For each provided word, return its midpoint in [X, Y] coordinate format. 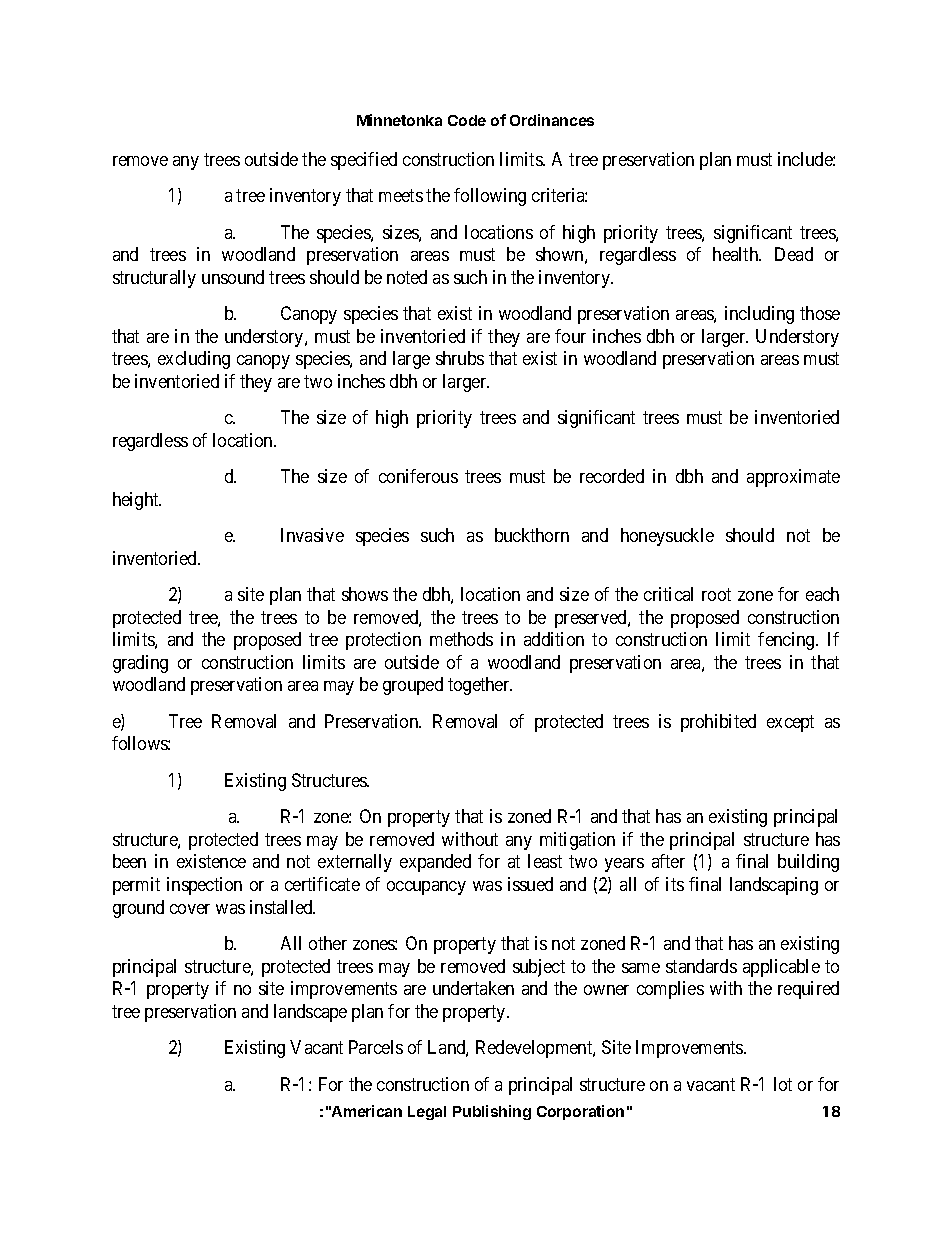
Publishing [492, 1112]
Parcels [376, 1047]
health [737, 254]
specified [364, 161]
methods [461, 639]
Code [467, 120]
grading [140, 664]
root [716, 595]
